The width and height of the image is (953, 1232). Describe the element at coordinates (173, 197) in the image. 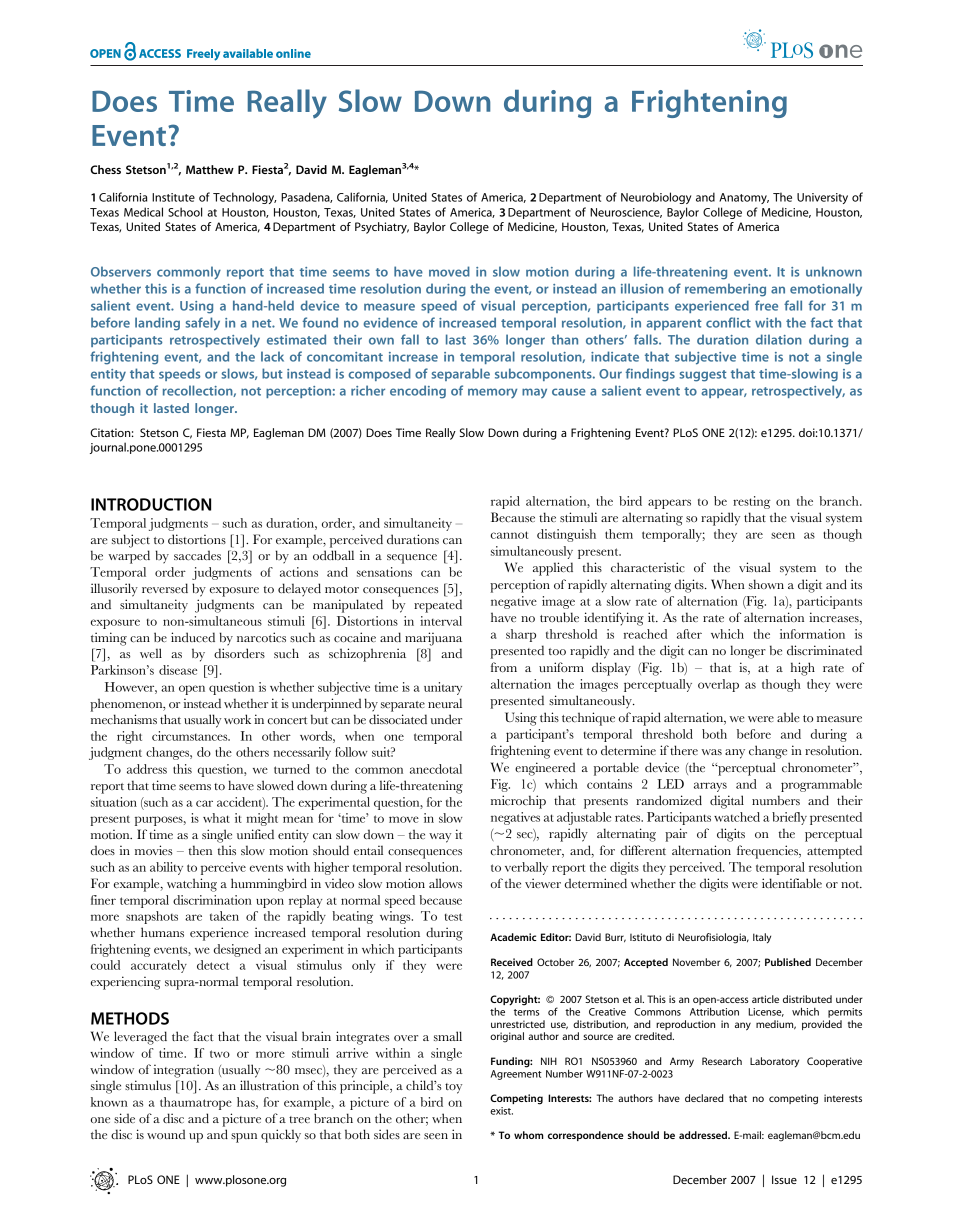

I see `Institute` at that location.
